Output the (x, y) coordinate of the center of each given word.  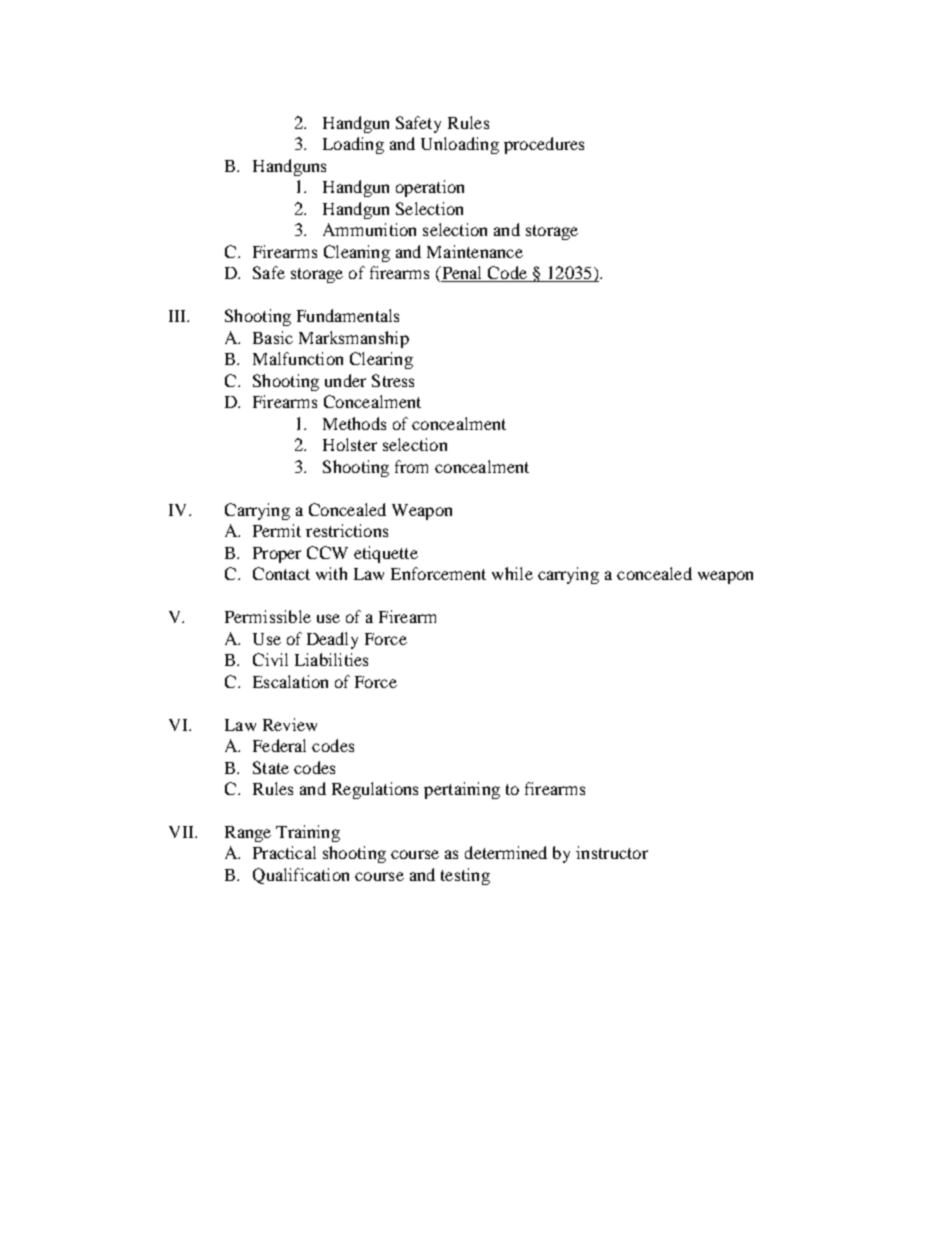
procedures (544, 145)
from (411, 466)
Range (248, 834)
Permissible (268, 616)
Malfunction (298, 358)
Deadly (332, 640)
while (512, 573)
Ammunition (369, 229)
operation (430, 188)
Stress (393, 380)
